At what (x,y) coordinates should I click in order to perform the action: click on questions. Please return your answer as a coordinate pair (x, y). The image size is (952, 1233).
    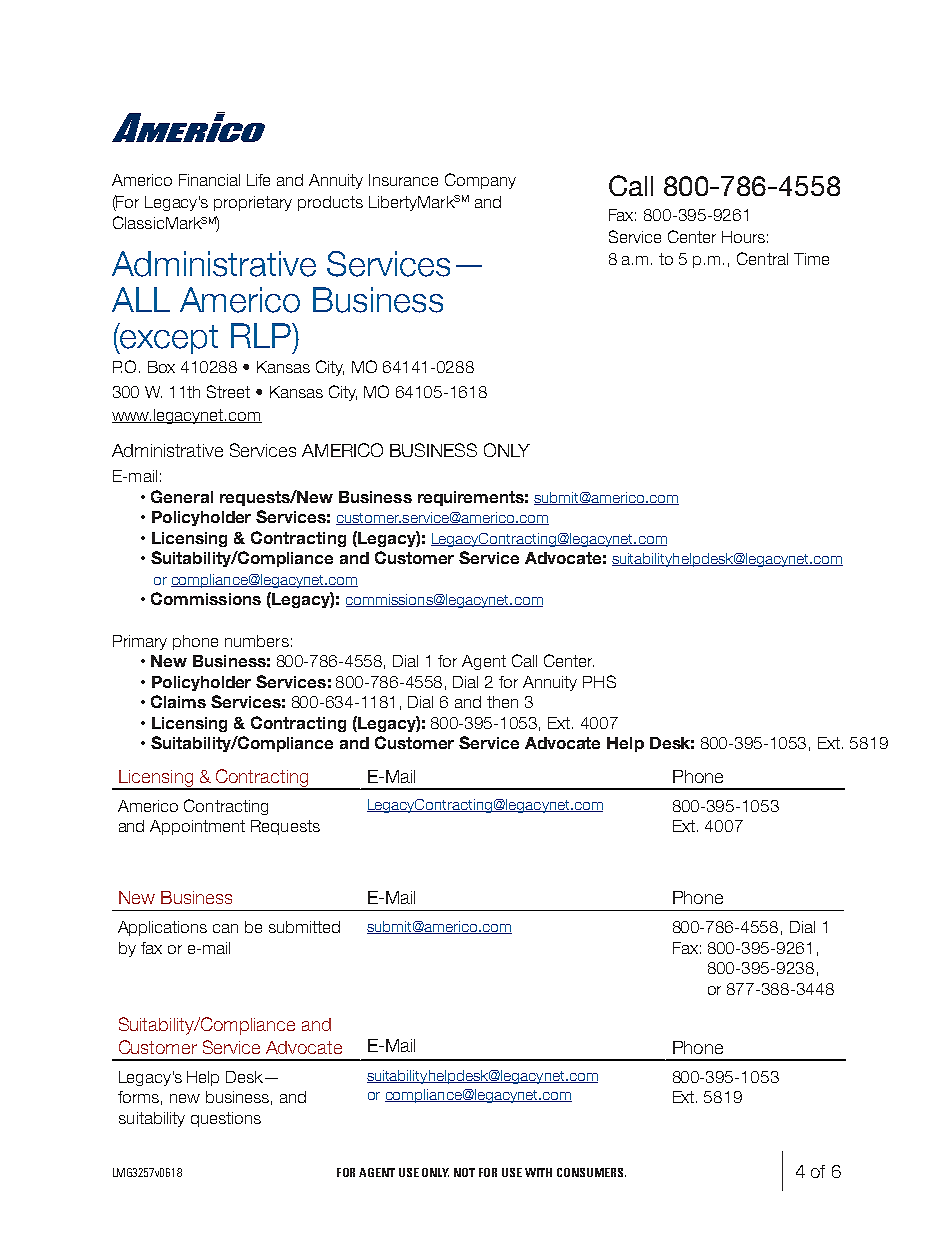
    Looking at the image, I should click on (226, 1119).
